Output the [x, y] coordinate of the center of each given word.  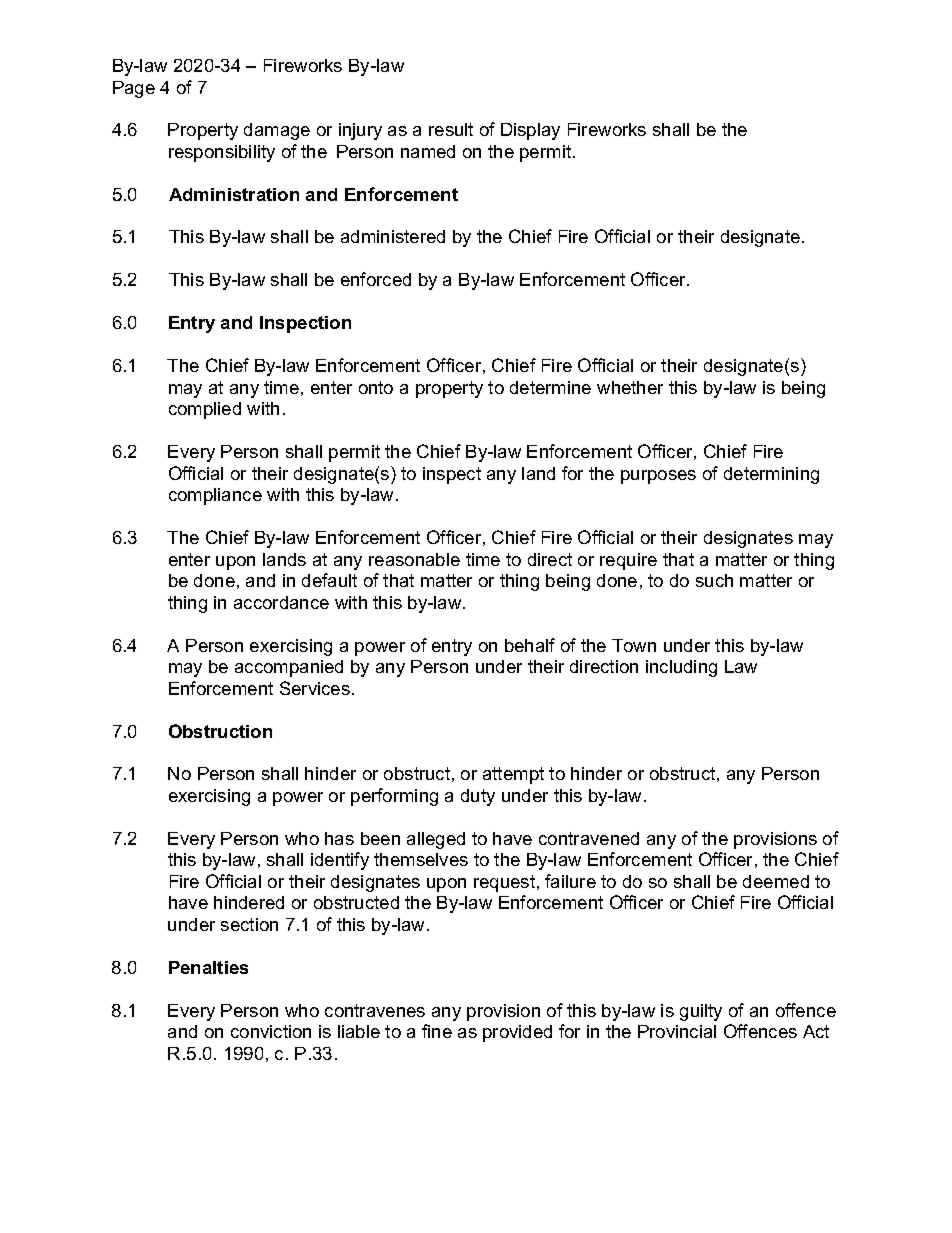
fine [437, 1031]
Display [530, 131]
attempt [513, 775]
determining [771, 475]
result [451, 129]
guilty [701, 1012]
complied [205, 410]
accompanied [289, 668]
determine [550, 387]
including [681, 668]
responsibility [222, 153]
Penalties [208, 967]
